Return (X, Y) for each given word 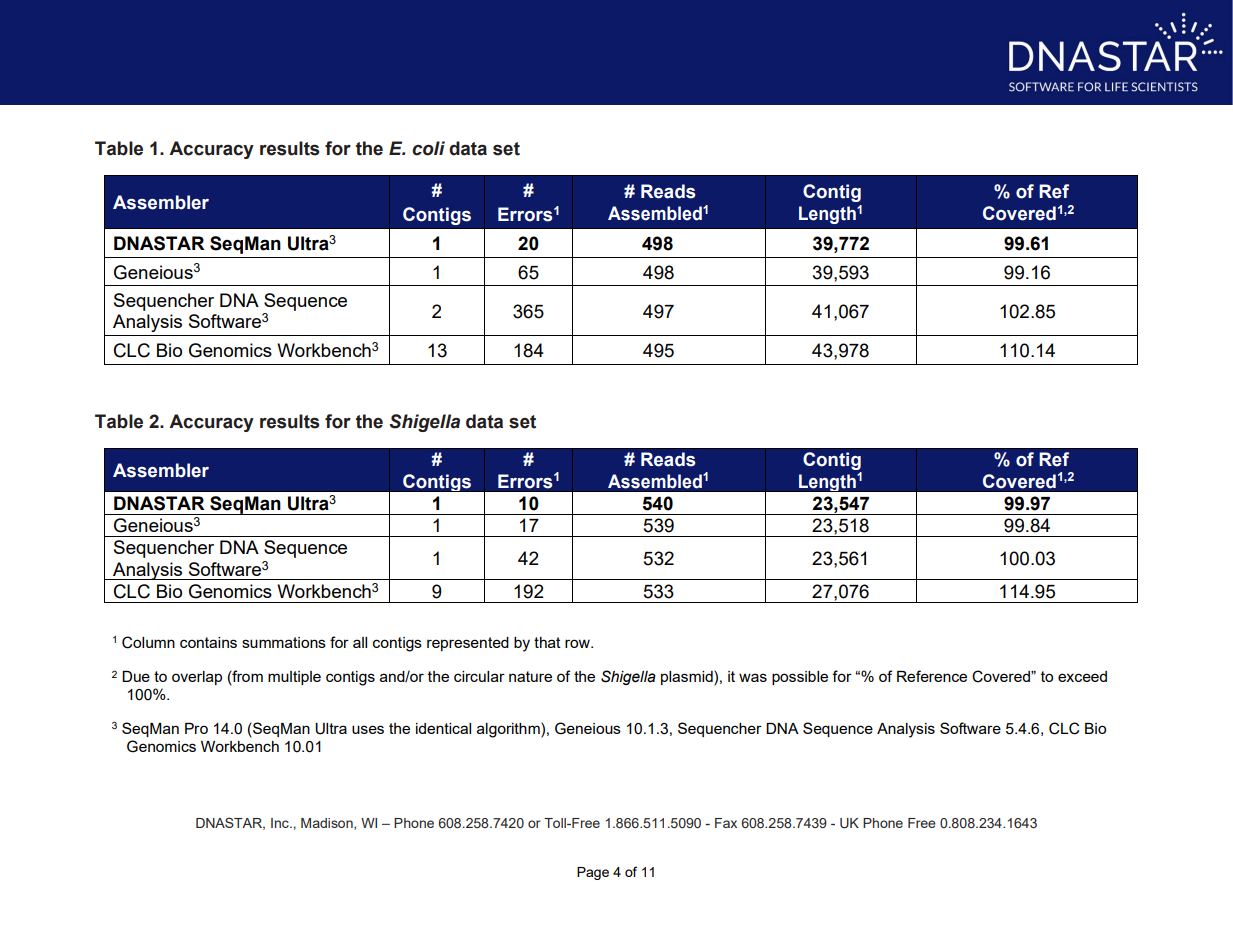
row (578, 643)
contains (208, 642)
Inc (281, 823)
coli (428, 148)
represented (468, 644)
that (547, 642)
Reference (932, 676)
